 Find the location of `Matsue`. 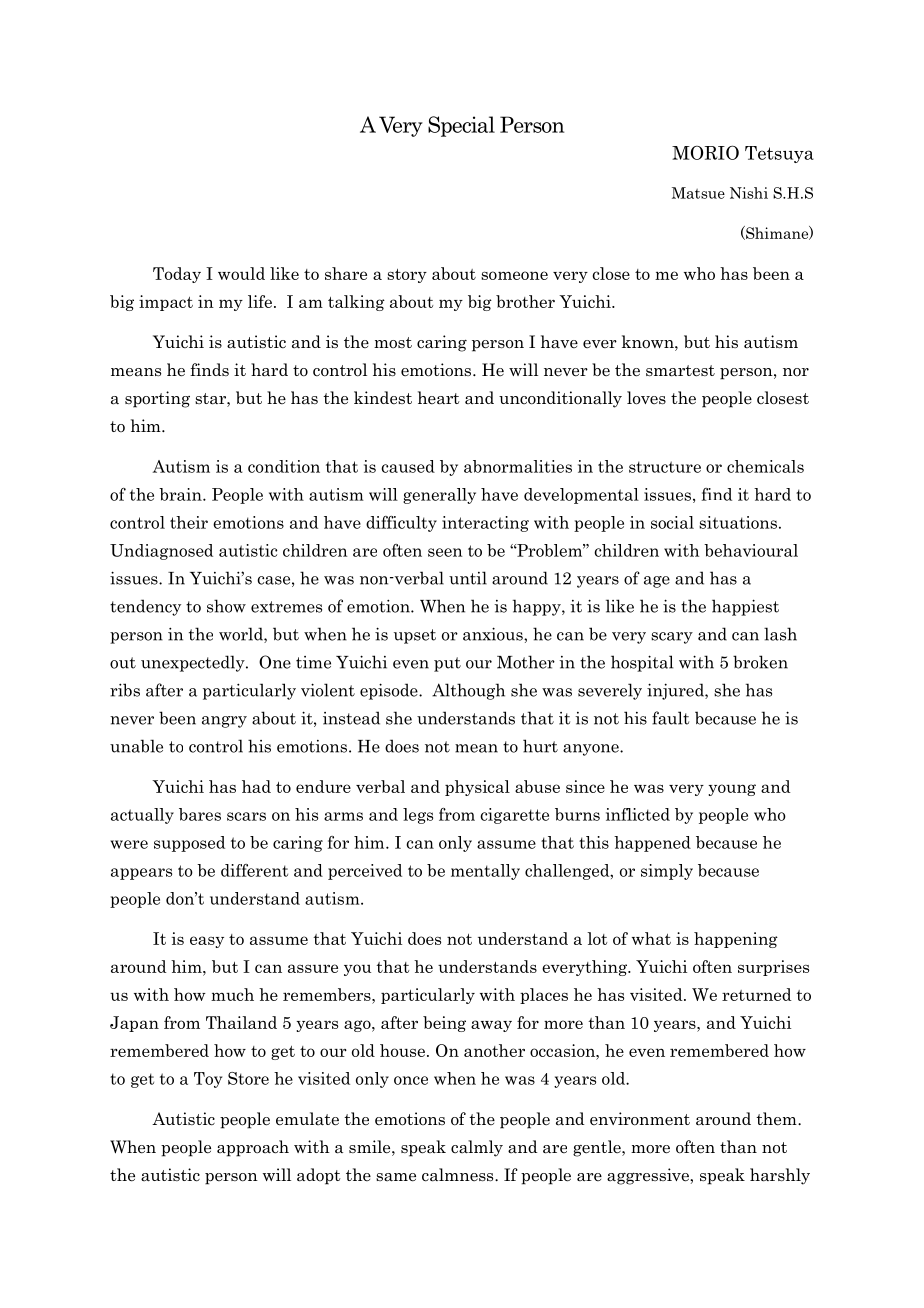

Matsue is located at coordinates (698, 193).
